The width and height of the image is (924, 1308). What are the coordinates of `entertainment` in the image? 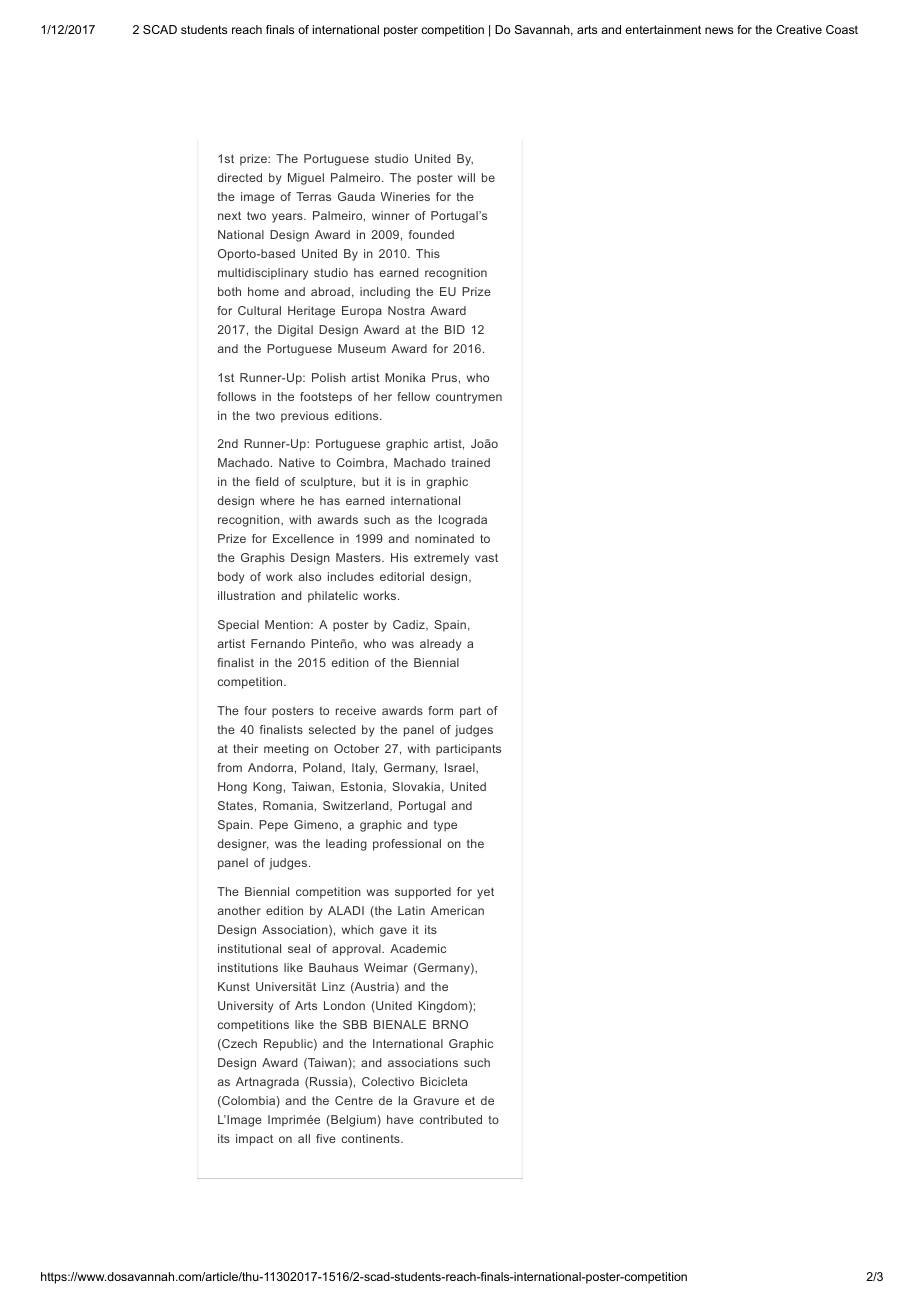 It's located at (663, 29).
